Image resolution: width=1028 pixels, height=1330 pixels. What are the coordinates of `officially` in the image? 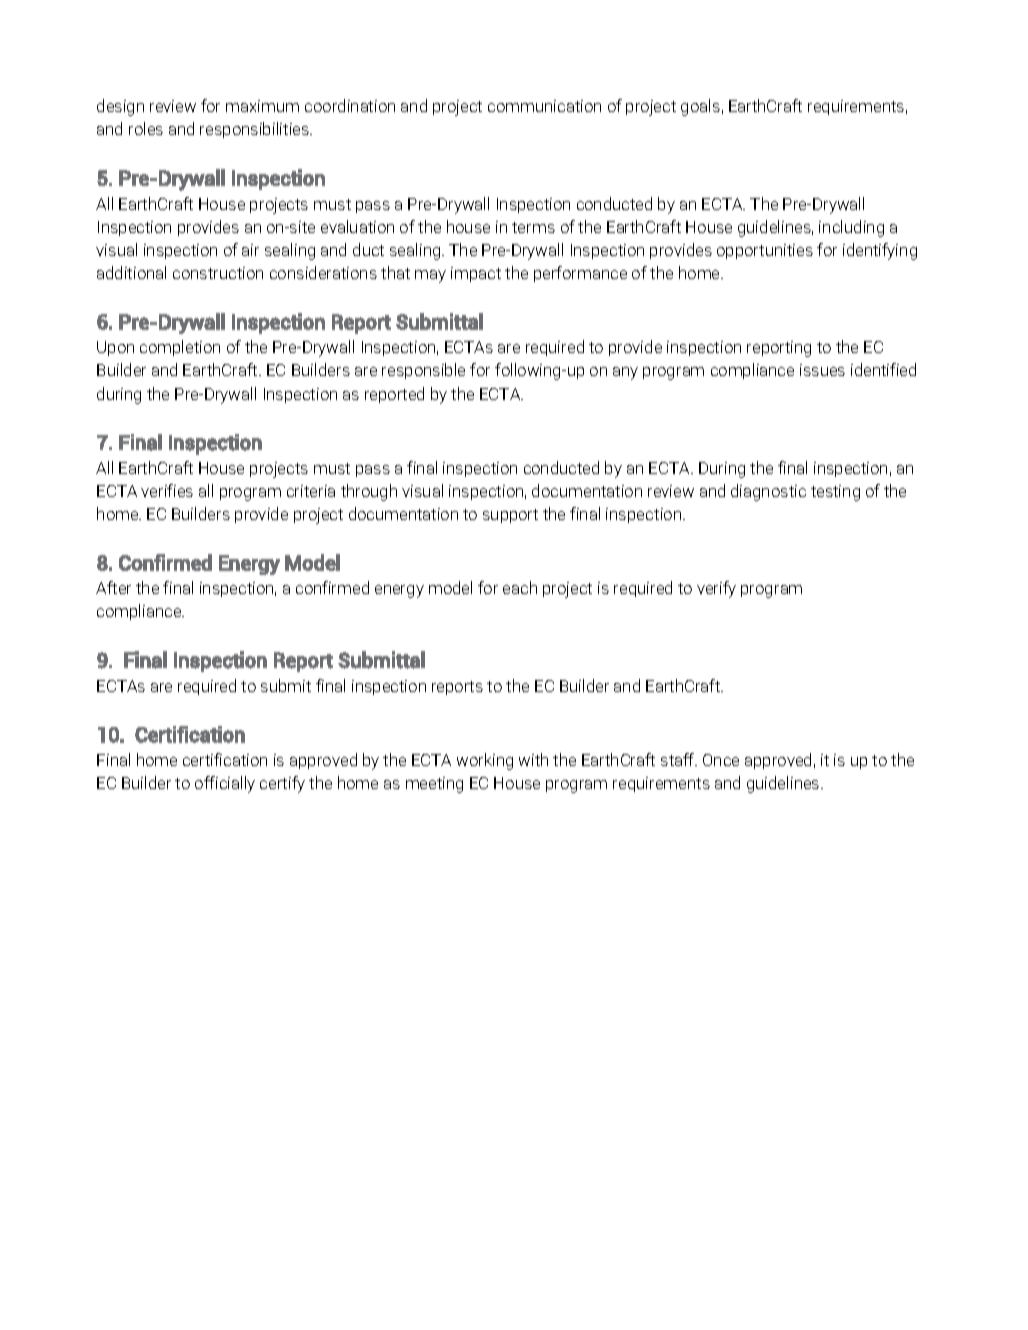 It's located at (225, 784).
